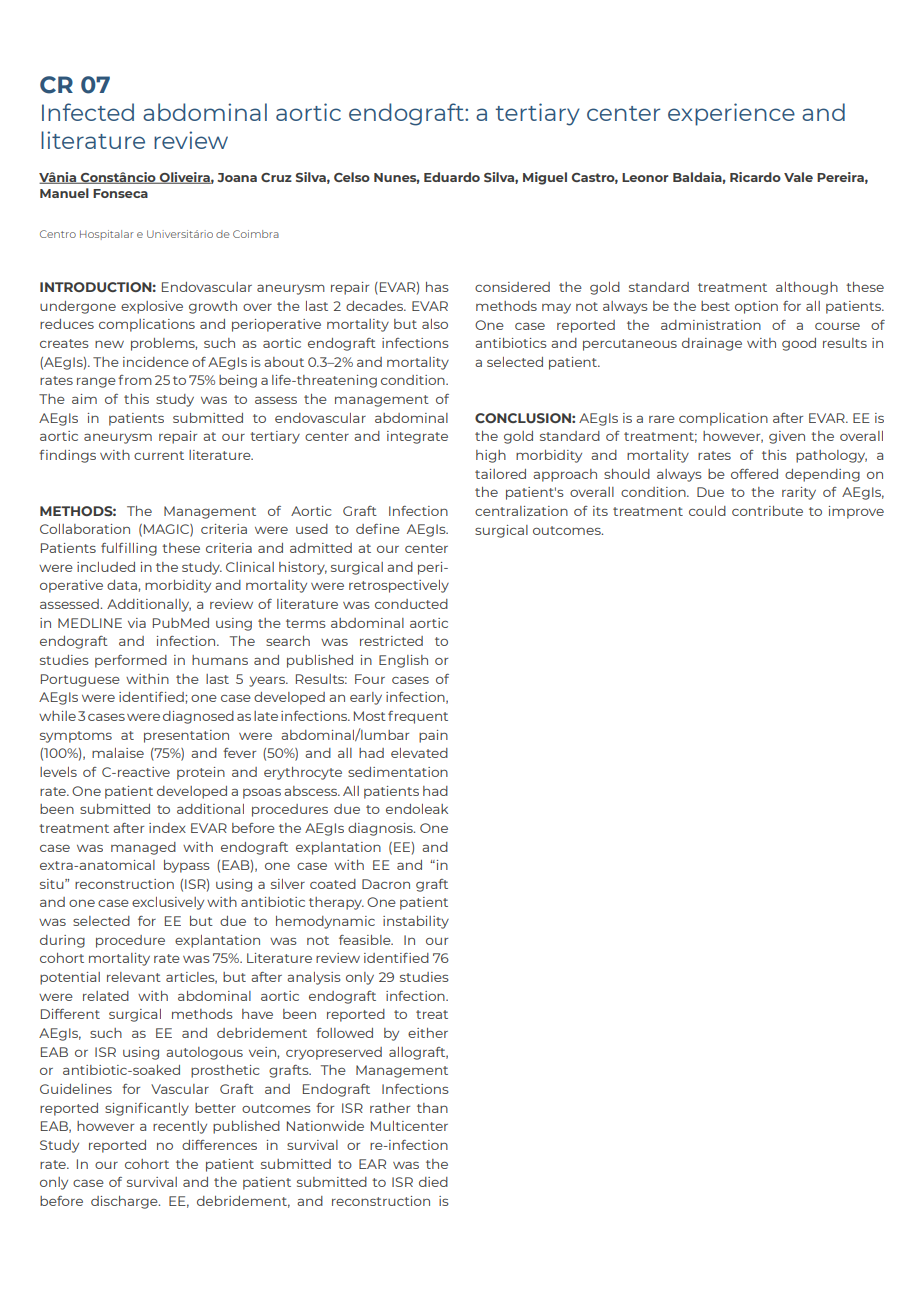  What do you see at coordinates (433, 1182) in the screenshot?
I see `died` at bounding box center [433, 1182].
